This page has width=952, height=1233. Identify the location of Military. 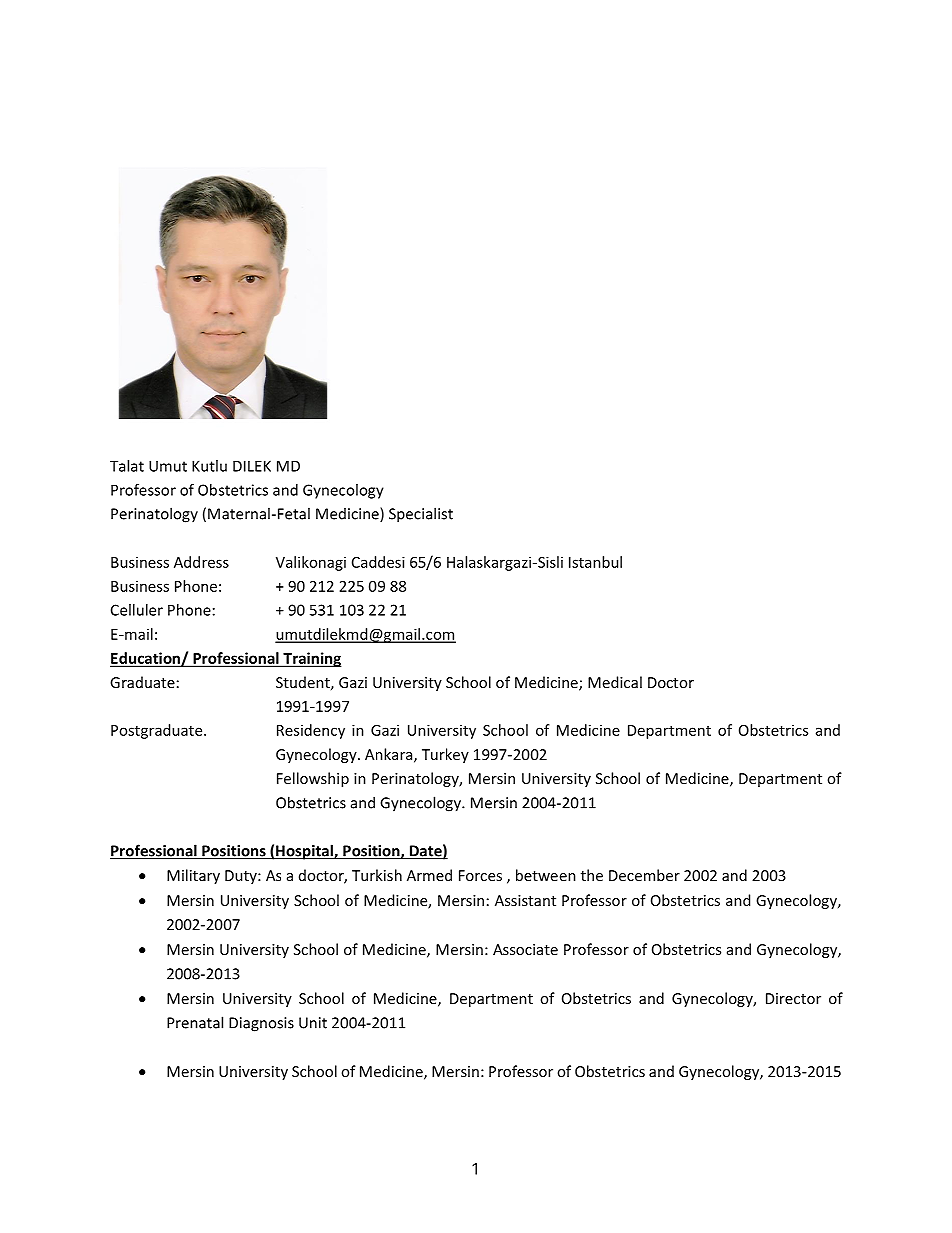
(193, 876).
